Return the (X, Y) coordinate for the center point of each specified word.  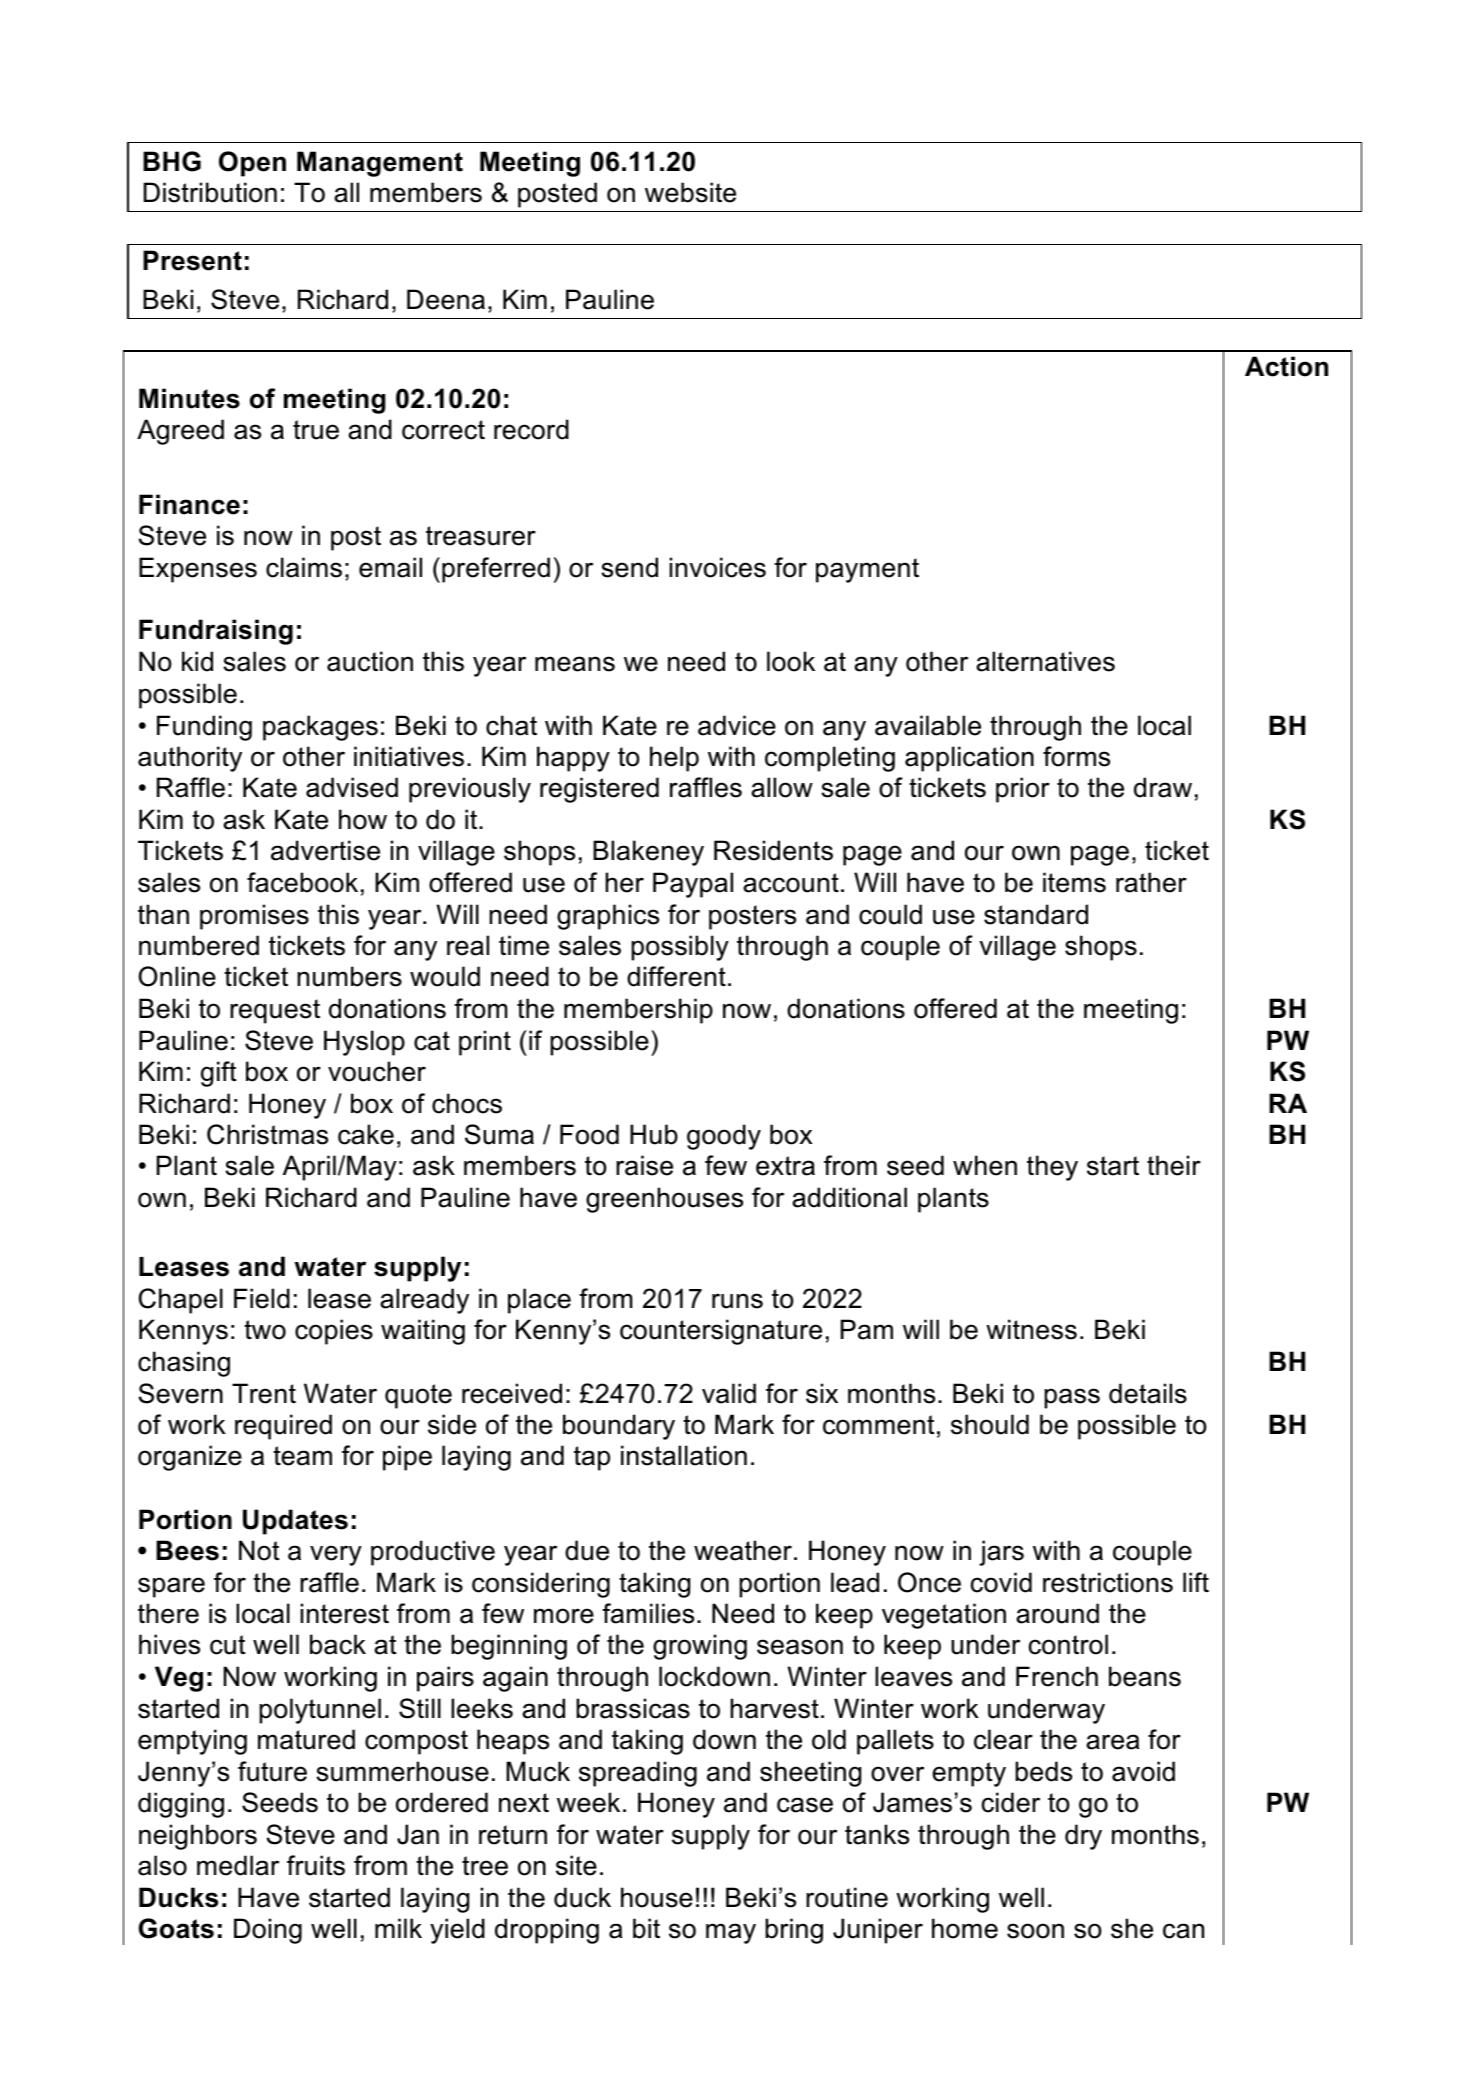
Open (252, 164)
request (275, 1011)
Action (1286, 366)
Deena (446, 299)
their (1174, 1165)
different (676, 976)
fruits (316, 1865)
